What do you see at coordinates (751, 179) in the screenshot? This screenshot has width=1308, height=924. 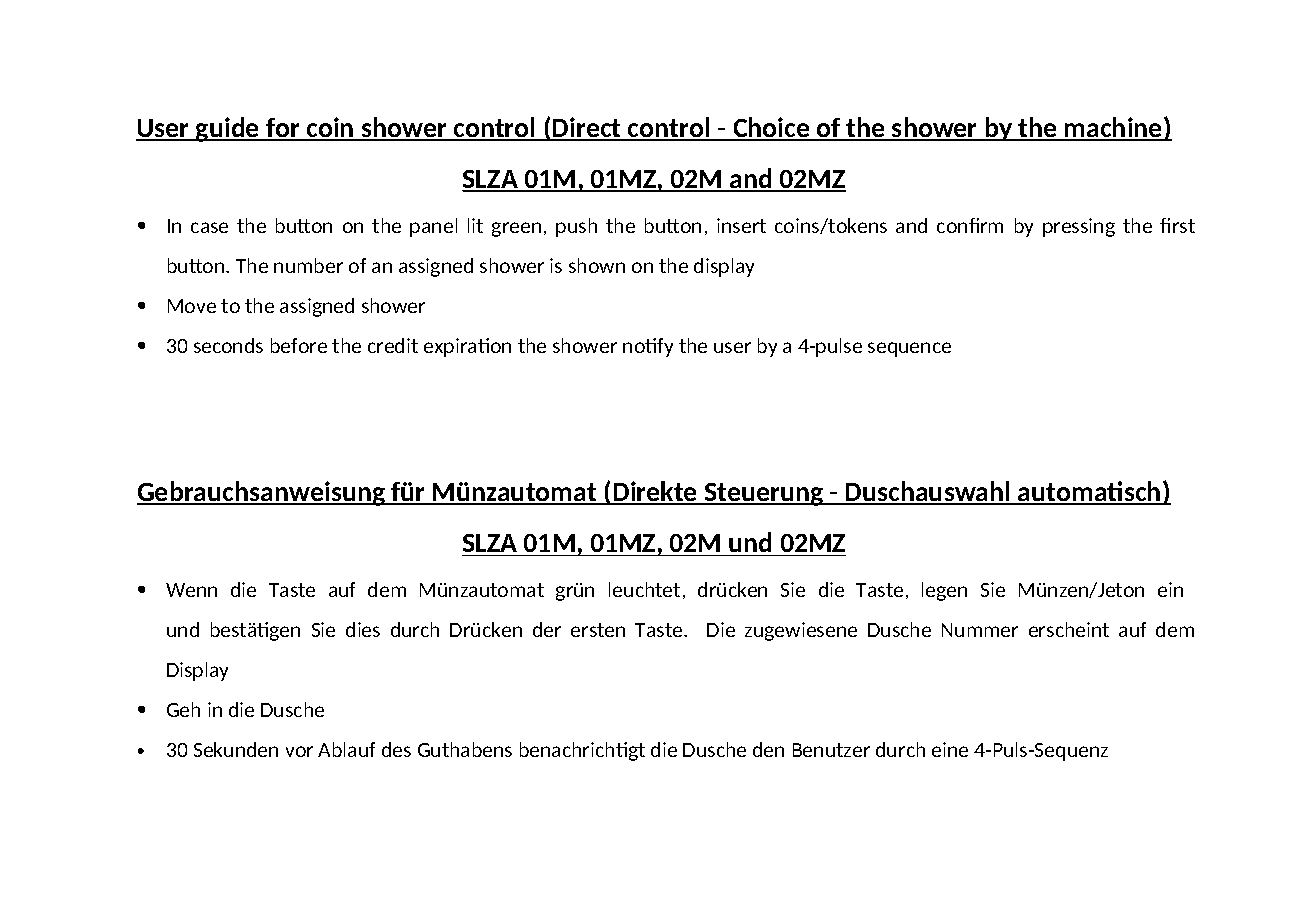 I see `aid` at bounding box center [751, 179].
